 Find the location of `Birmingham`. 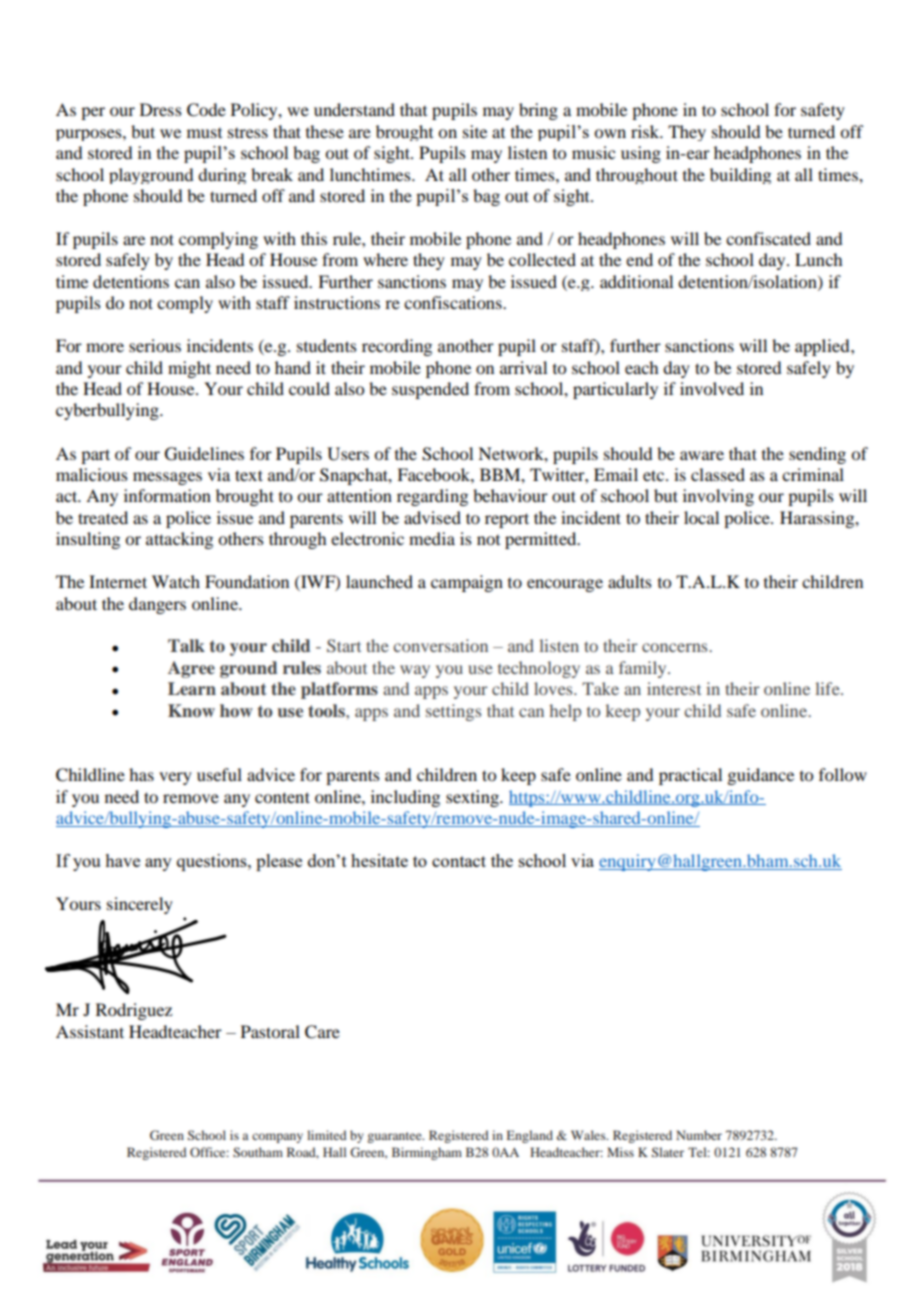

Birmingham is located at coordinates (427, 1153).
